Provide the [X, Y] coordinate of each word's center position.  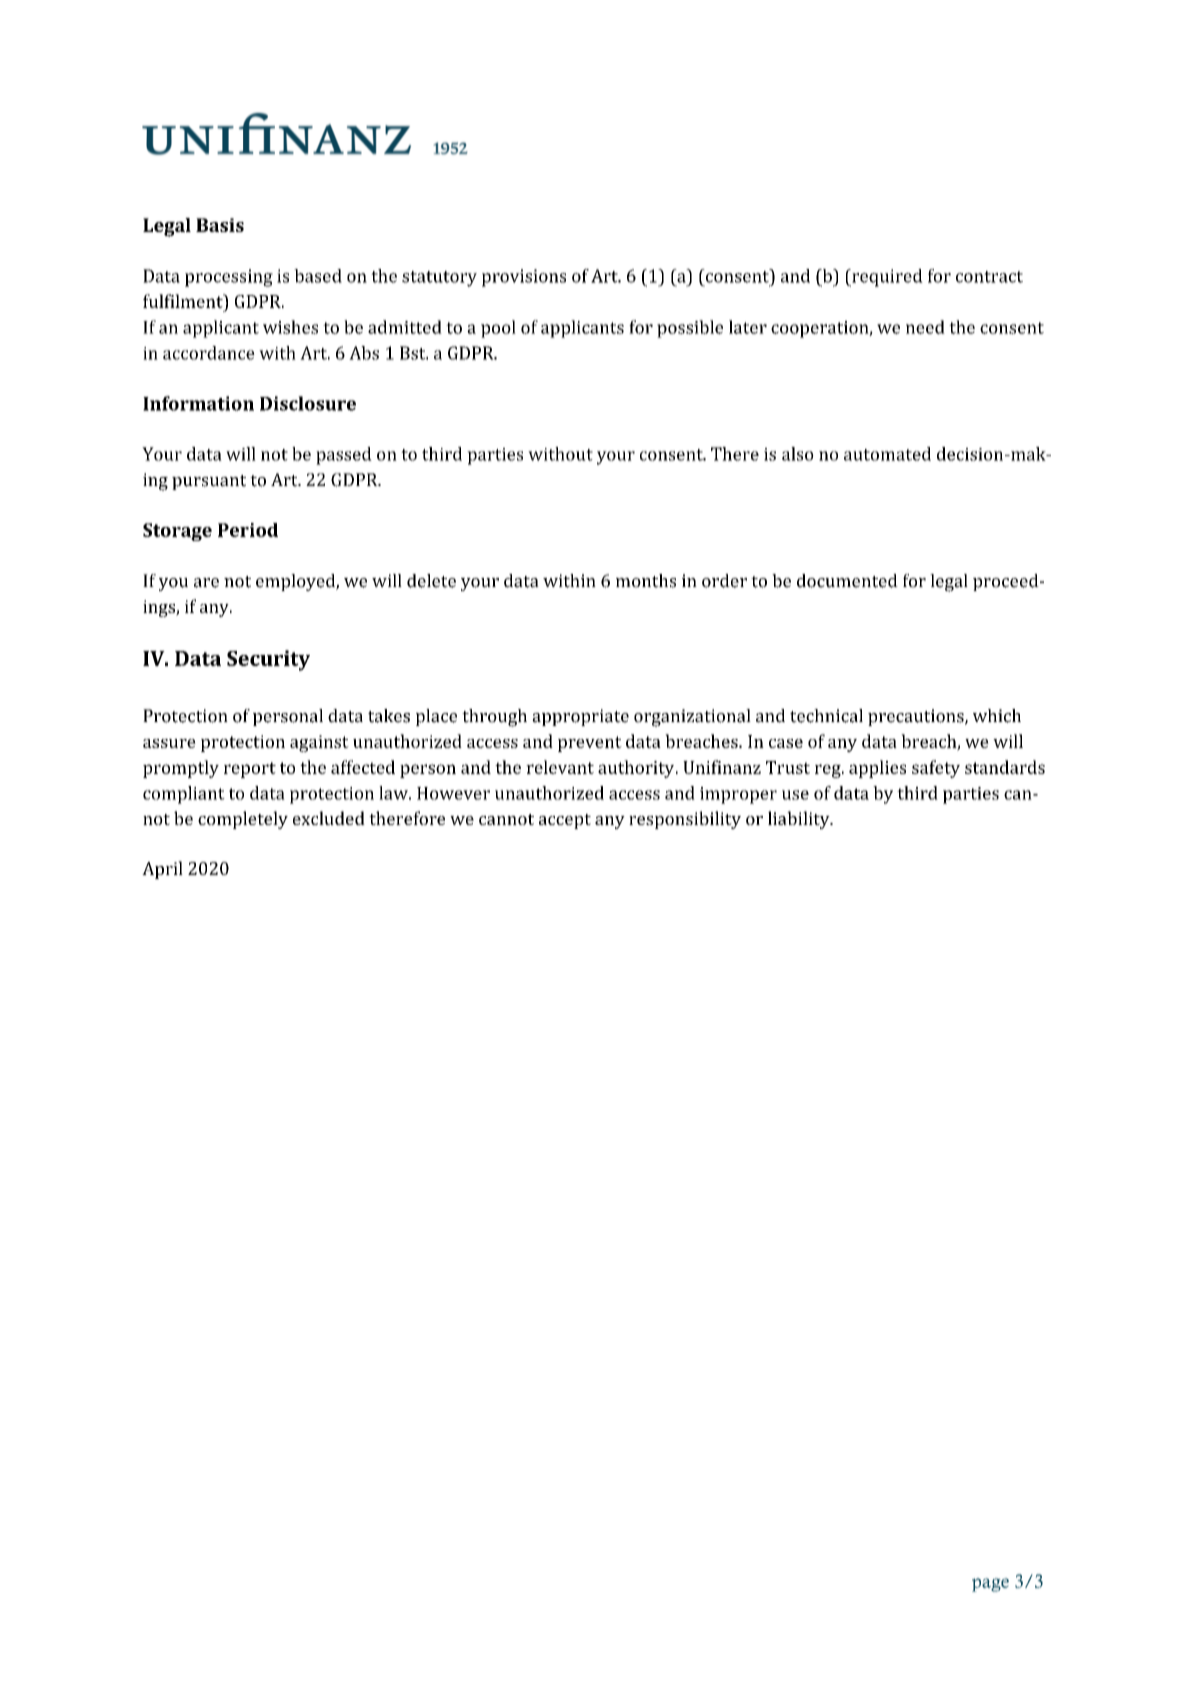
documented [847, 581]
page [990, 1585]
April [162, 870]
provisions [524, 278]
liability [800, 820]
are [206, 583]
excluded [329, 818]
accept [565, 821]
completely [243, 820]
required [886, 278]
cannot [506, 819]
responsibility [685, 820]
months [646, 581]
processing [229, 278]
